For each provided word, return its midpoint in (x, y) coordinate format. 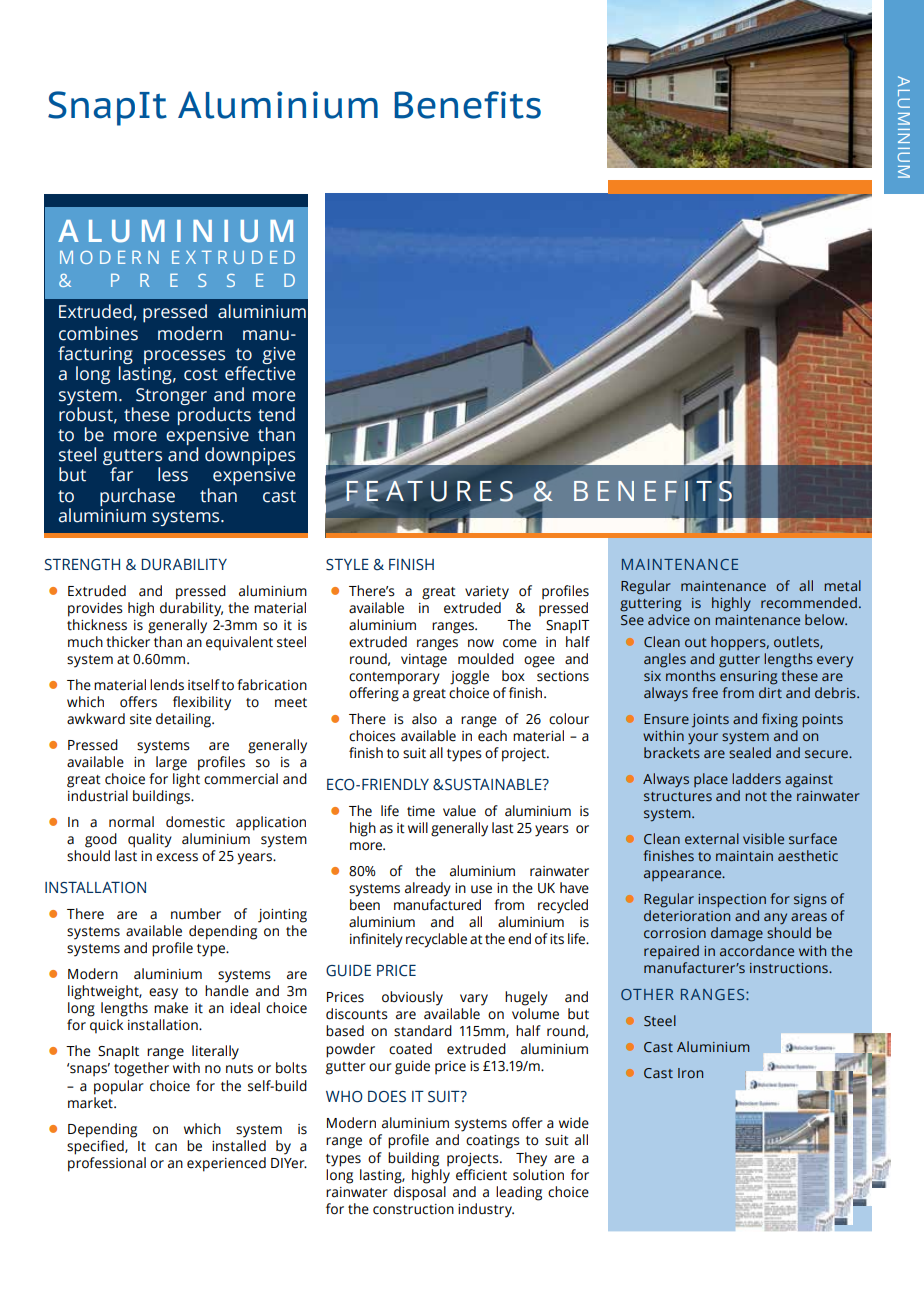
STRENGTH (82, 565)
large (171, 763)
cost (201, 374)
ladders (756, 778)
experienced (226, 1164)
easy (163, 994)
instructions (790, 968)
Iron (690, 1073)
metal (842, 585)
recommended (809, 602)
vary (474, 1000)
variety (487, 593)
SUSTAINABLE (493, 785)
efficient (481, 1173)
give (278, 355)
